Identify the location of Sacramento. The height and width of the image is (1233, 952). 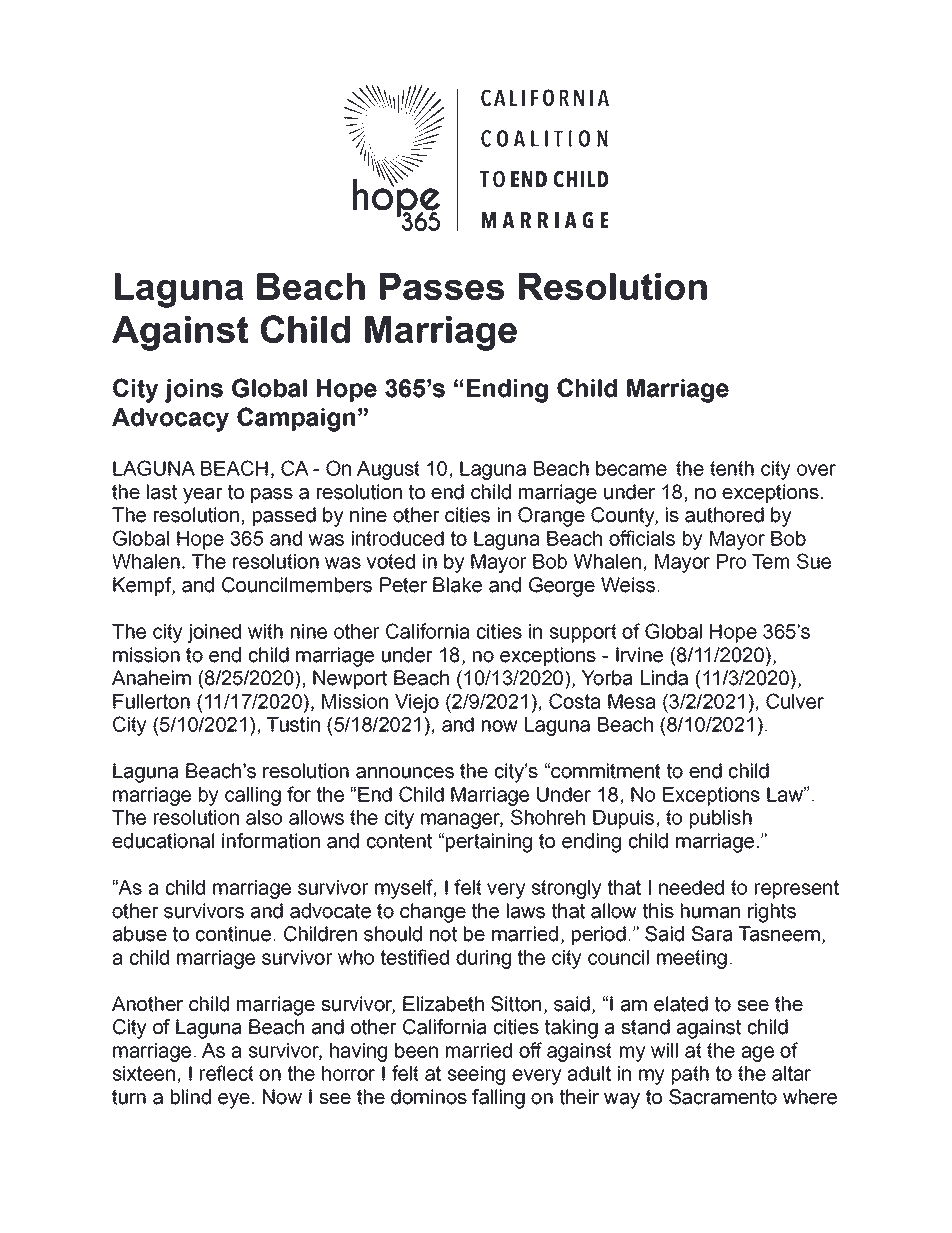
(723, 1097).
